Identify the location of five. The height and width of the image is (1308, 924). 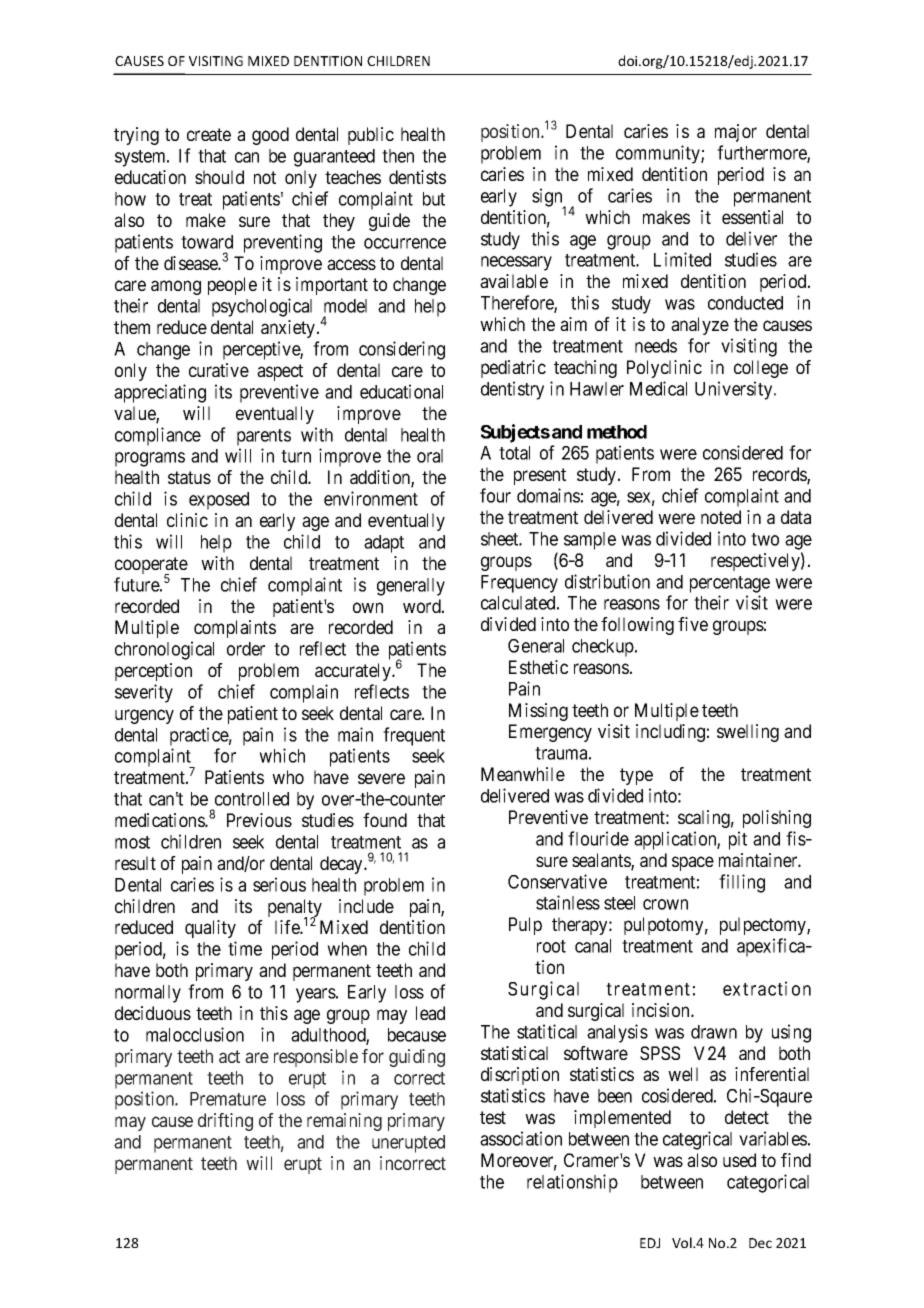
(693, 624).
